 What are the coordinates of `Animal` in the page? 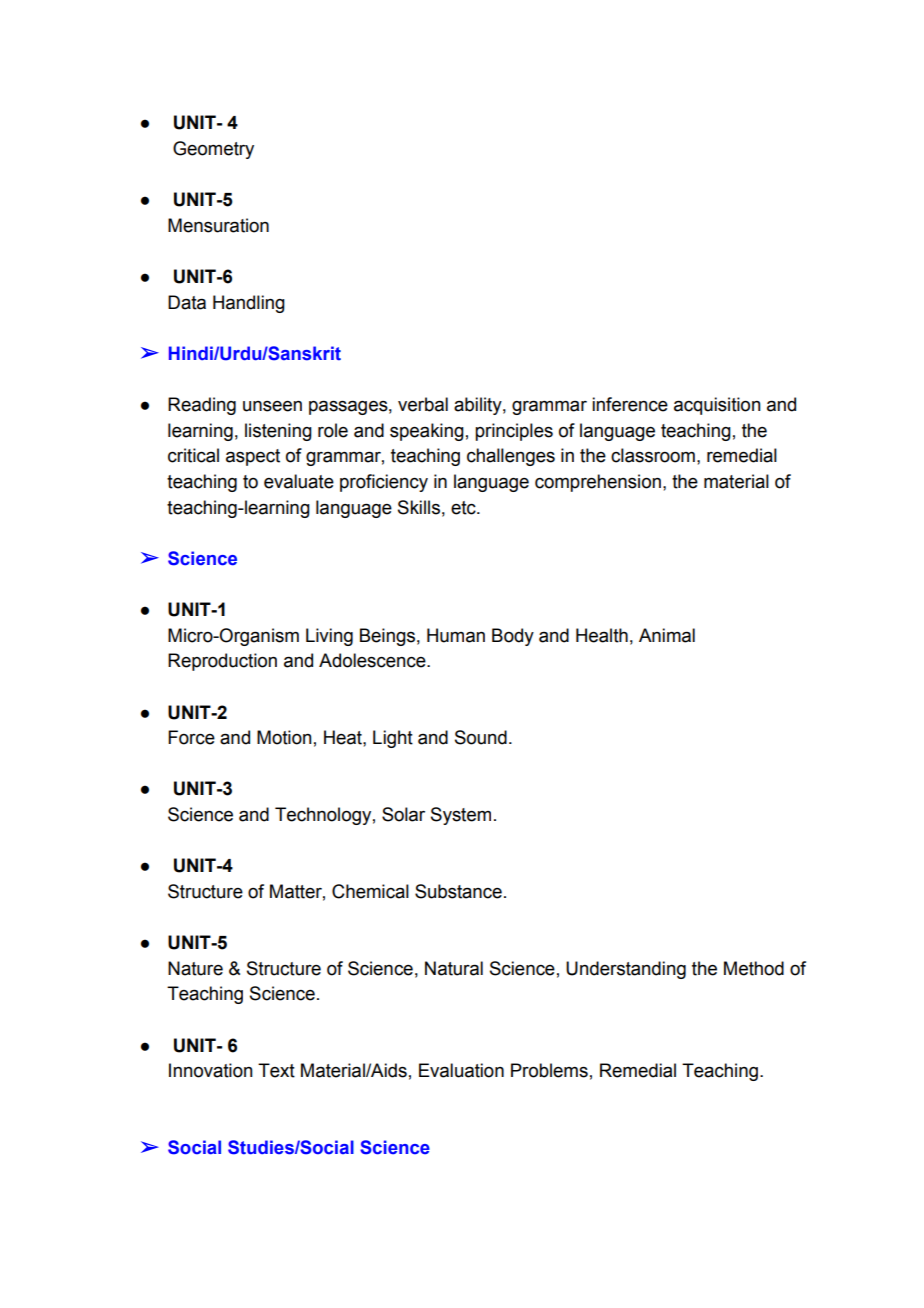 It's located at (667, 635).
